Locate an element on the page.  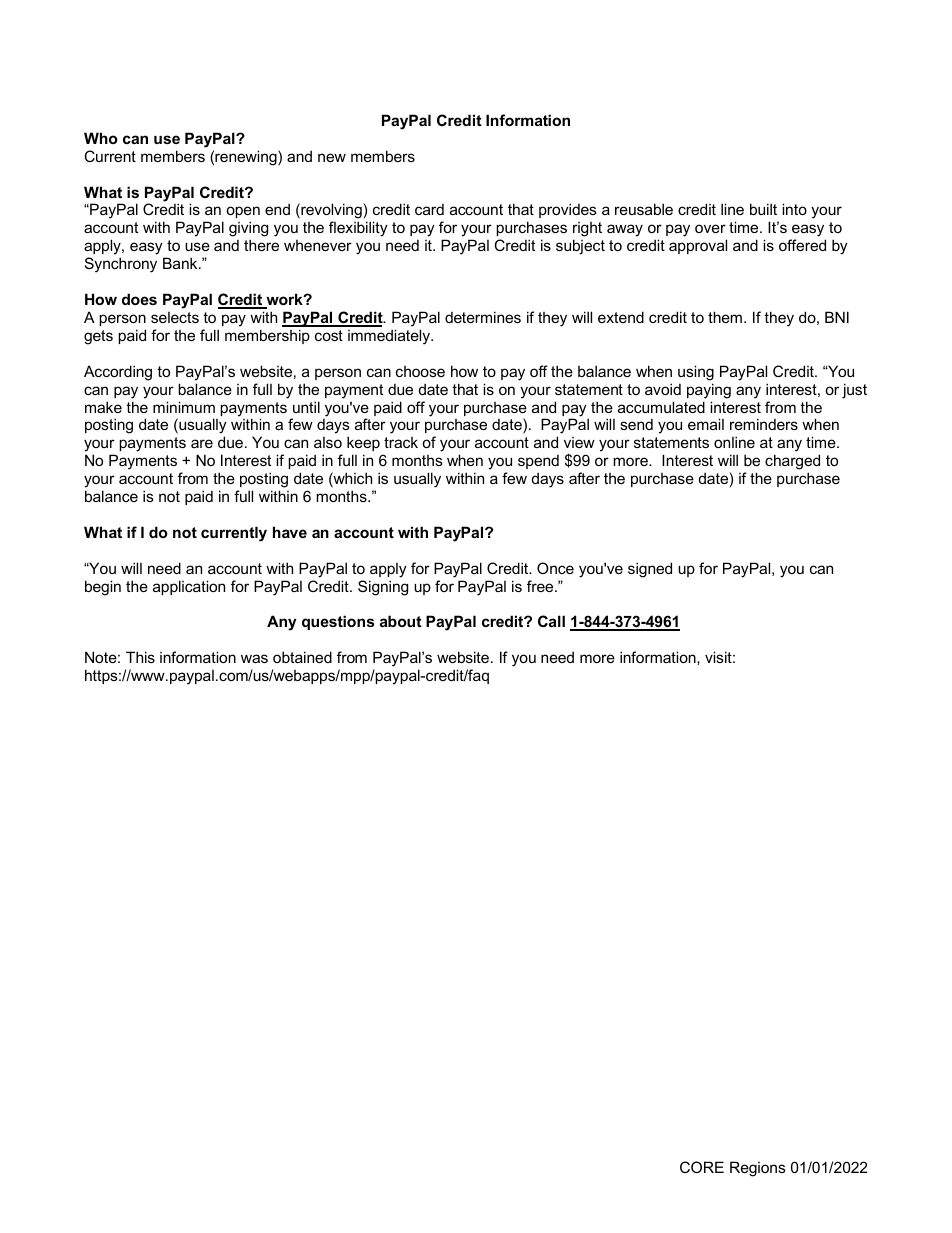
built is located at coordinates (763, 209).
